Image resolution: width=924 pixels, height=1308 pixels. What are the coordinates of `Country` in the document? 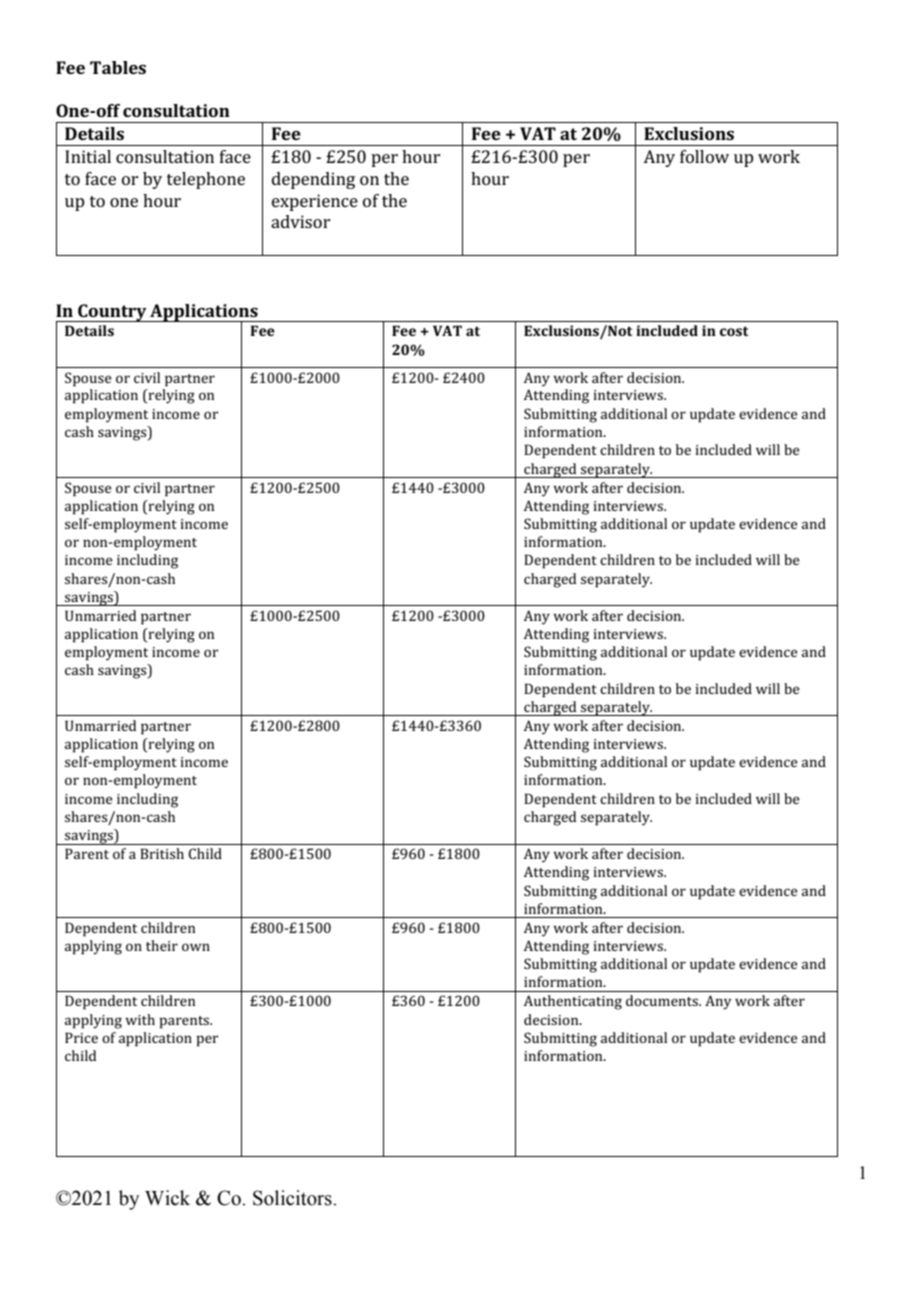 It's located at (112, 313).
